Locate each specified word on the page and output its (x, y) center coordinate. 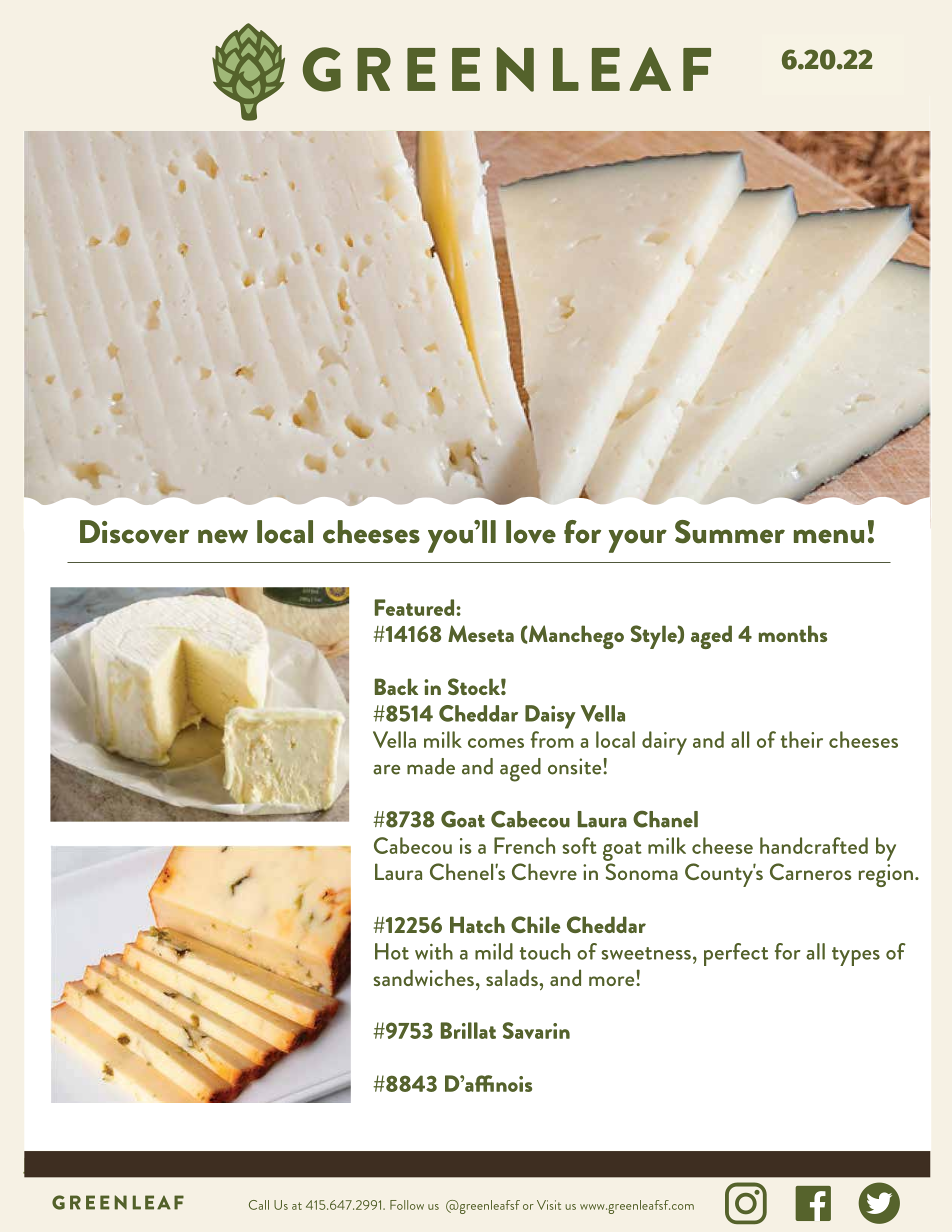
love (531, 532)
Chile (535, 924)
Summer (730, 532)
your (638, 541)
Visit (549, 1205)
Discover (134, 532)
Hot (392, 951)
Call (259, 1205)
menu (829, 536)
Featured (414, 607)
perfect (736, 954)
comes (496, 743)
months (793, 633)
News (650, 160)
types (856, 956)
